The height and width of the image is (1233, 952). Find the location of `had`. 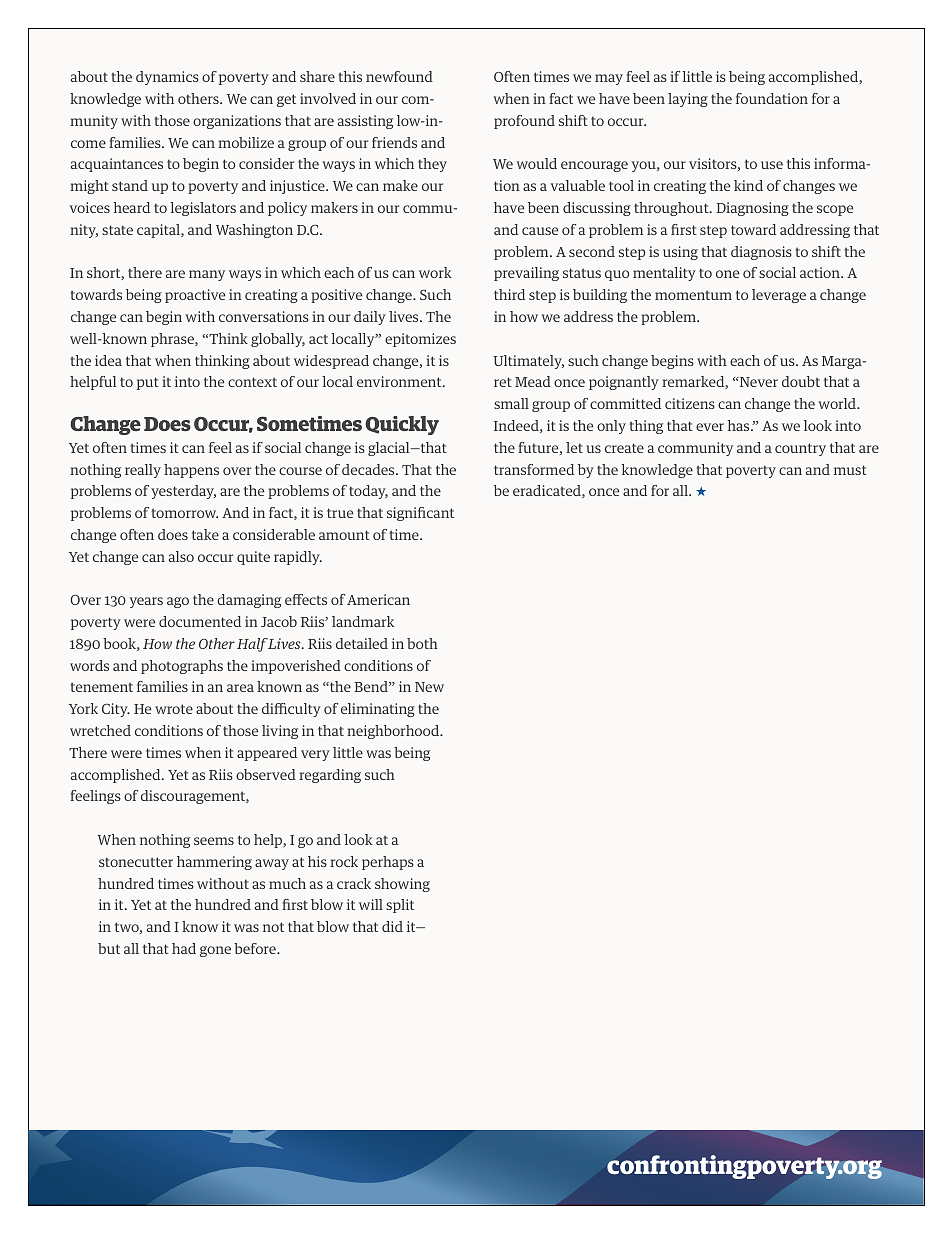

had is located at coordinates (184, 948).
